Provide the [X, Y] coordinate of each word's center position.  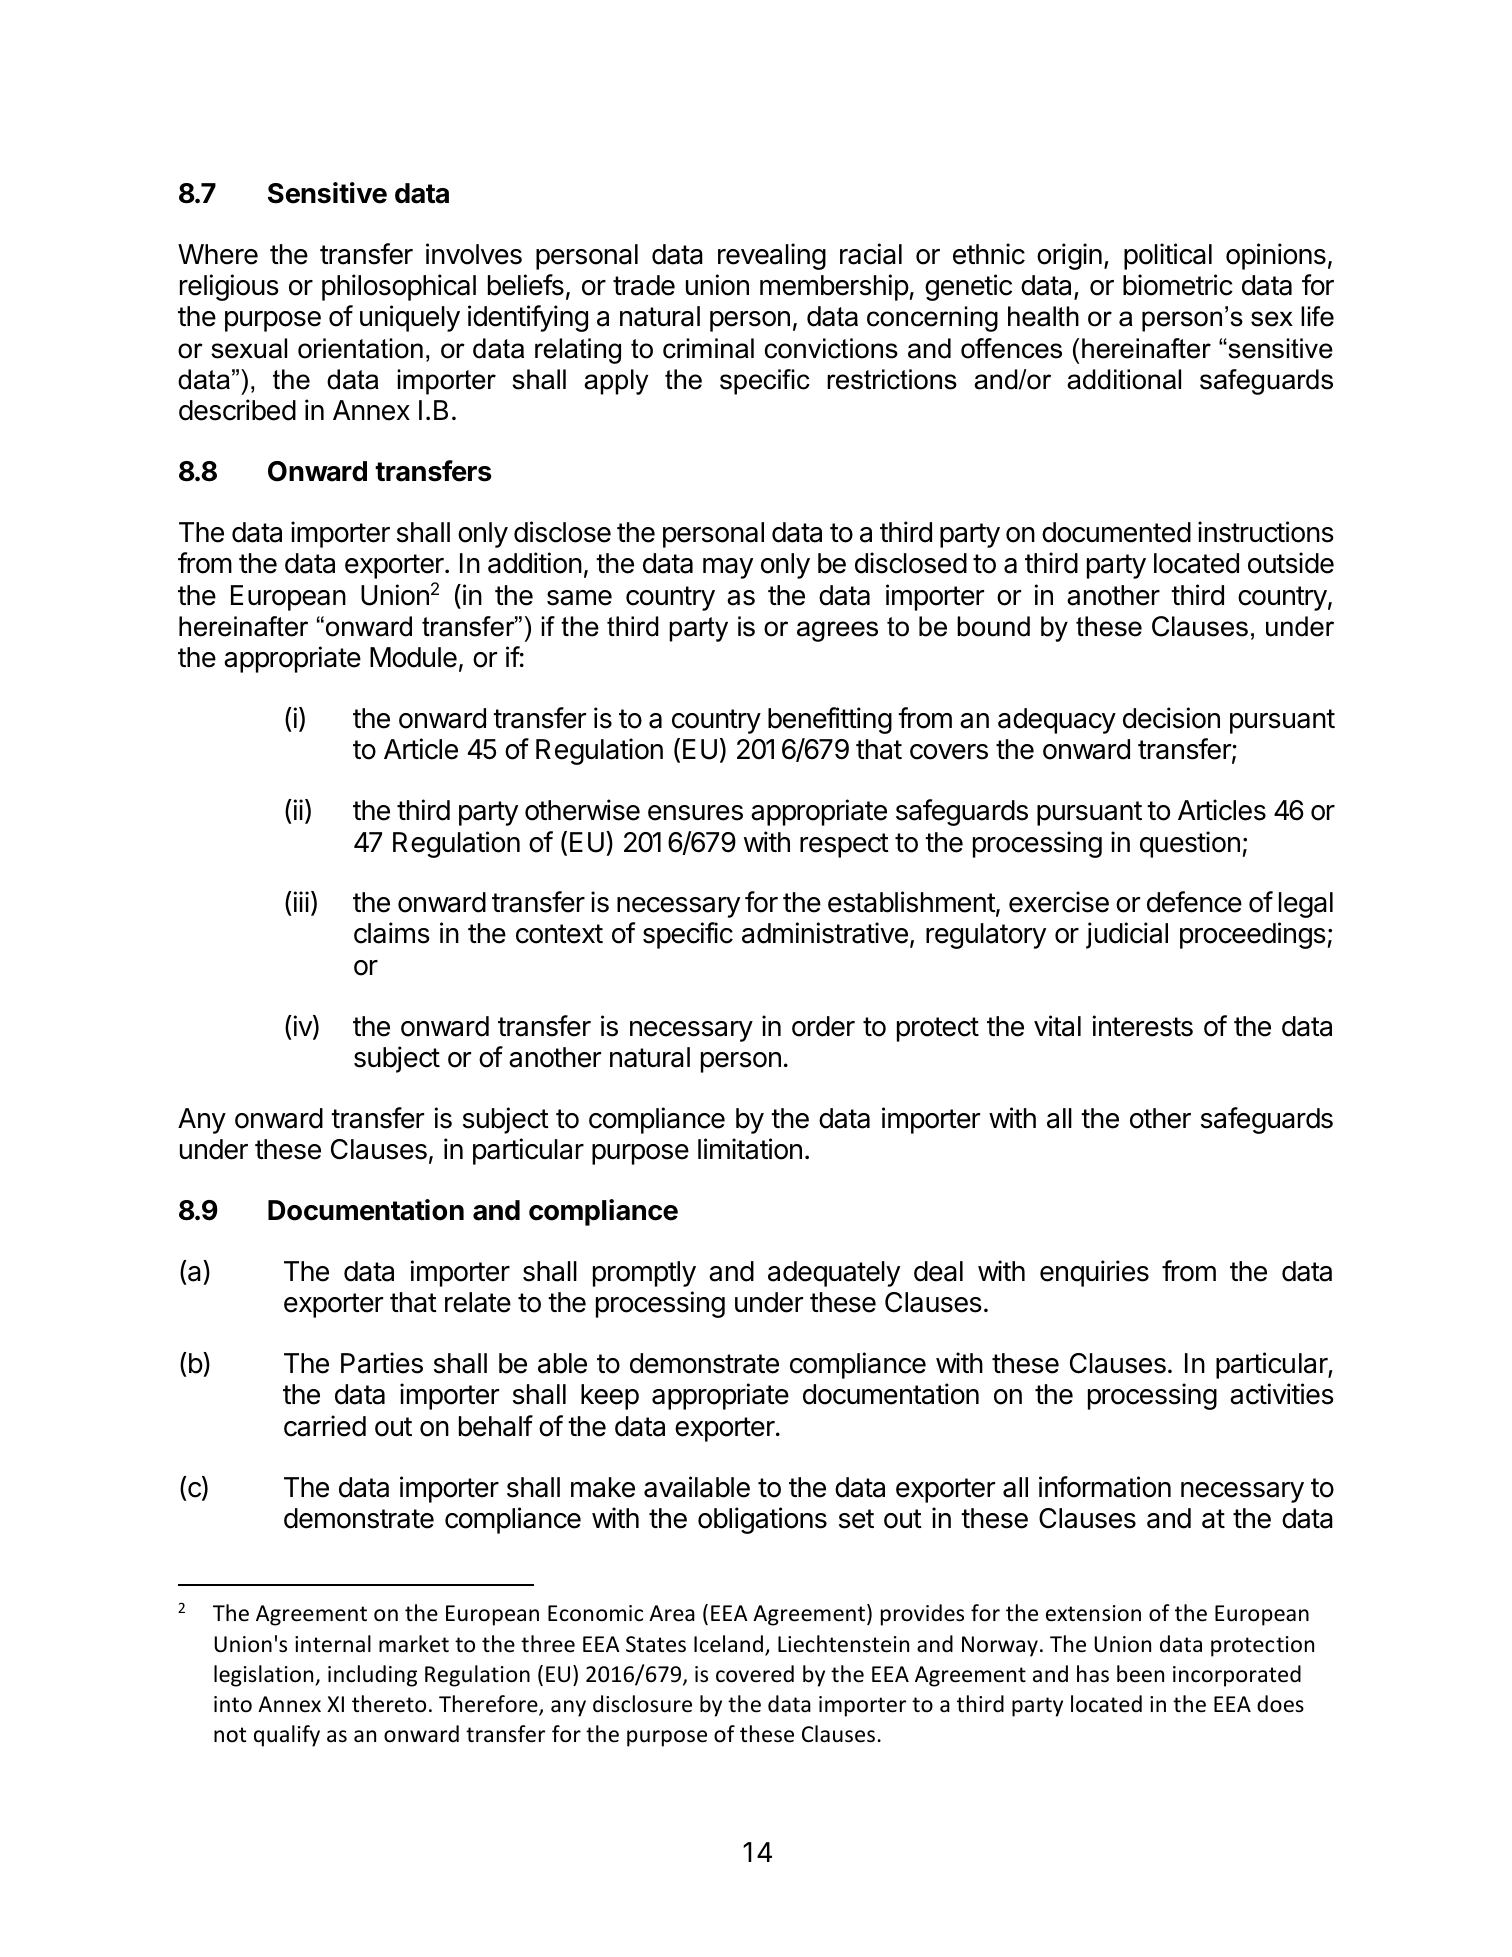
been [1140, 1674]
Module [413, 657]
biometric [1178, 285]
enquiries [1094, 1273]
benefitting [830, 720]
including [372, 1676]
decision [1171, 718]
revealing [772, 256]
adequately [834, 1274]
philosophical [399, 287]
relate [478, 1302]
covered [755, 1674]
